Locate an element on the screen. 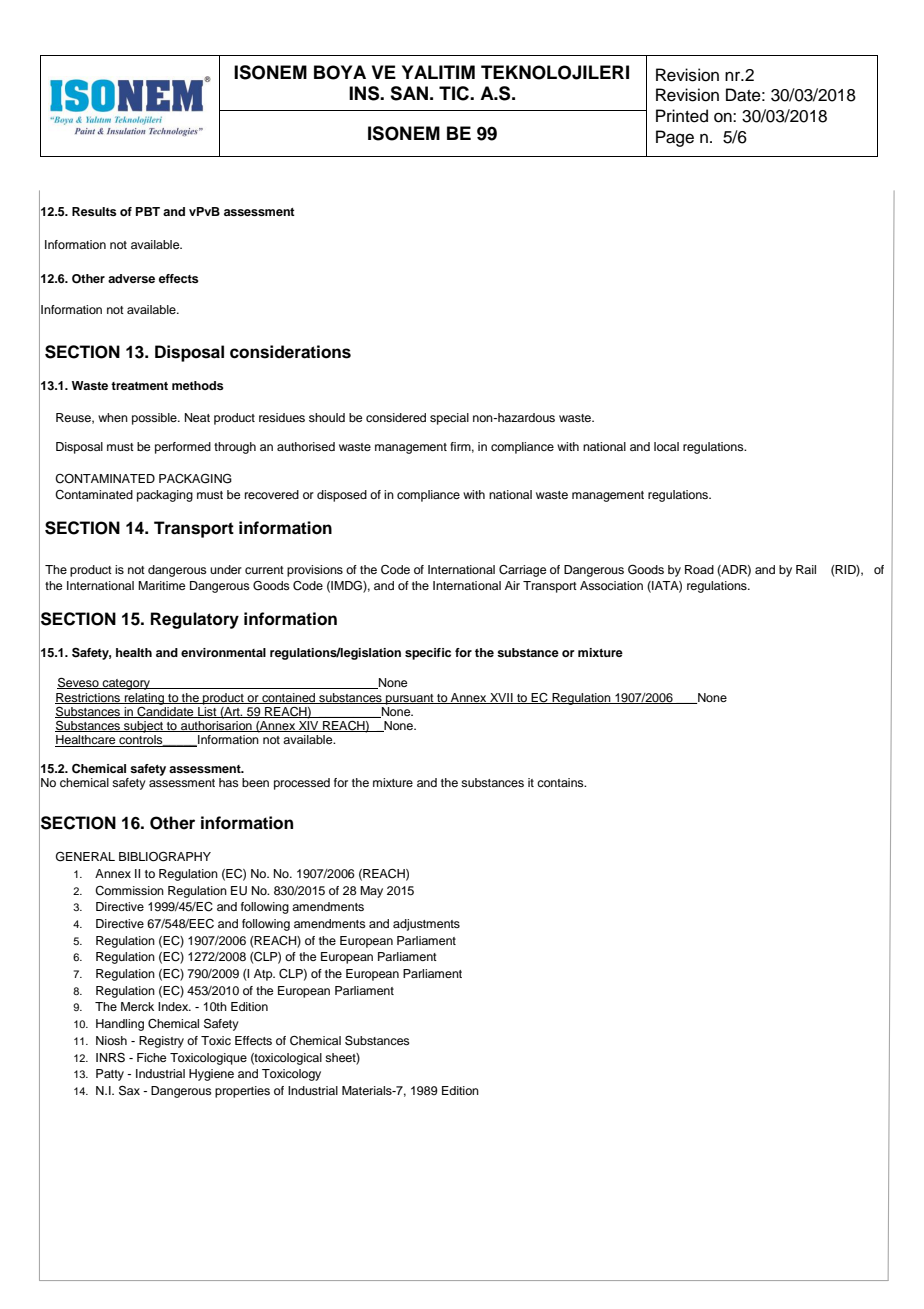 The image size is (924, 1309). Fiche is located at coordinates (151, 1057).
